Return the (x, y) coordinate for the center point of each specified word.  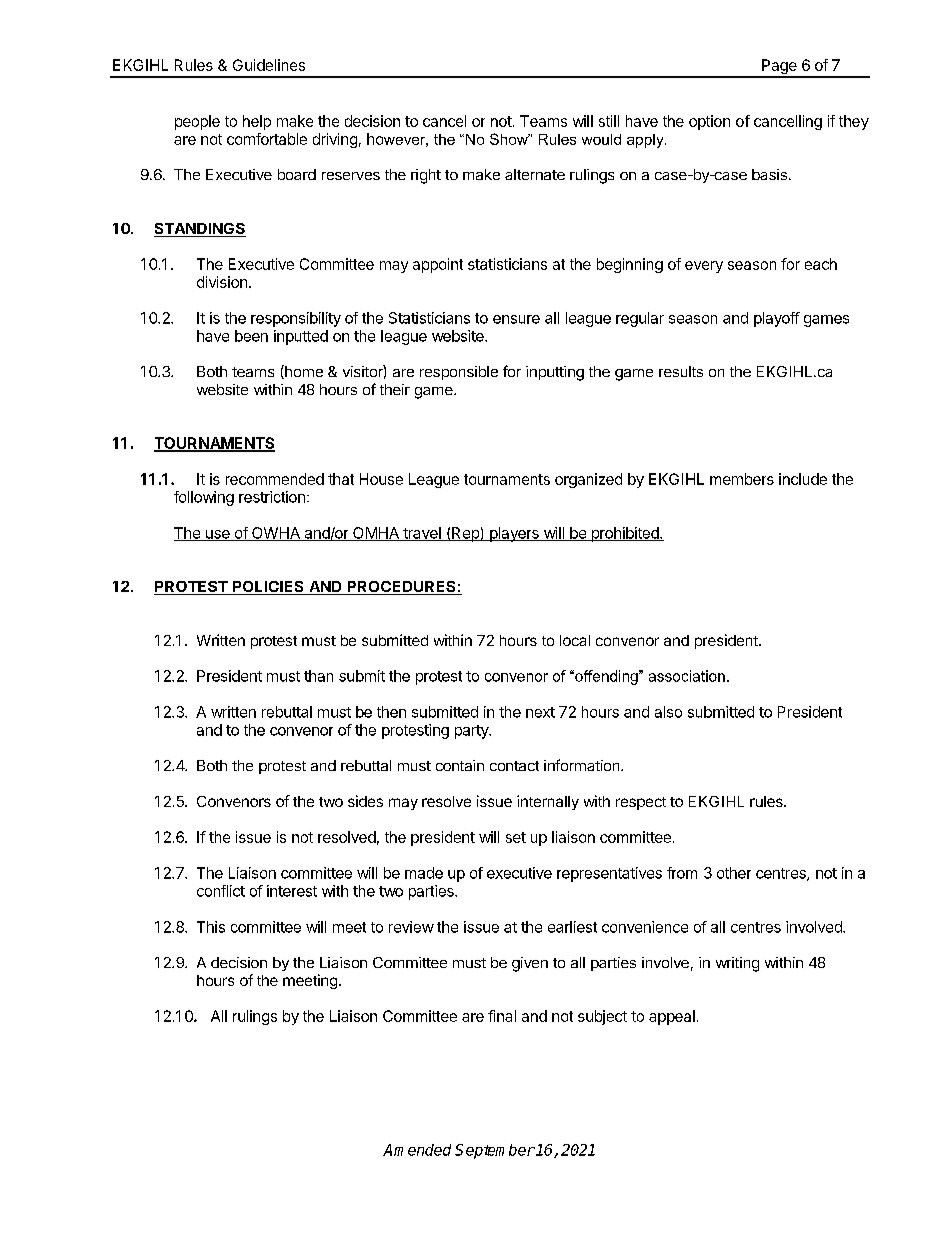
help (257, 122)
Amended (417, 1150)
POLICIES (268, 588)
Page (779, 68)
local (575, 640)
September (495, 1151)
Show (510, 139)
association (687, 676)
